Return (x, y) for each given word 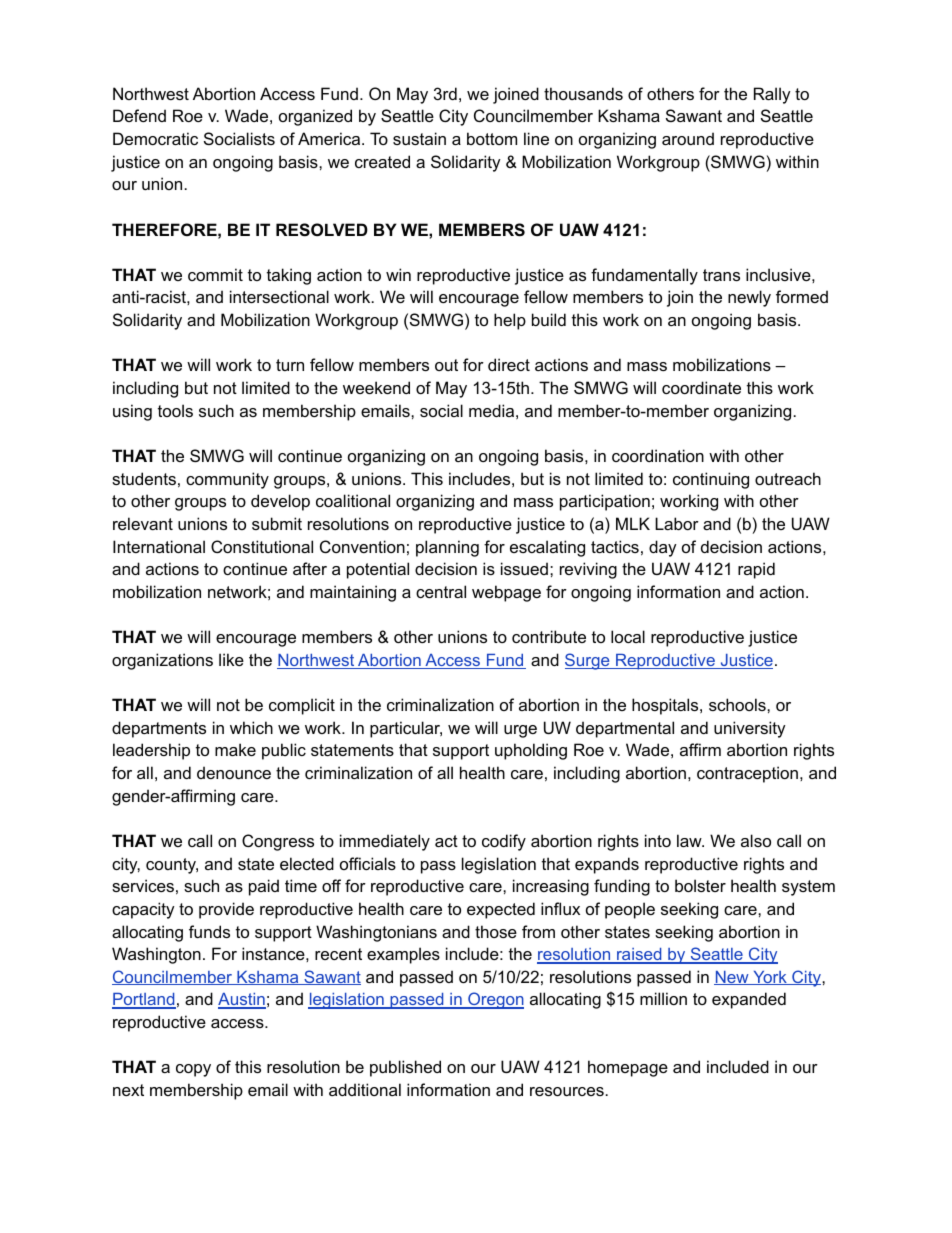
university (750, 729)
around (688, 138)
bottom (492, 138)
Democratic (155, 138)
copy (193, 1070)
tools (175, 410)
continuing (711, 480)
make (235, 749)
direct (509, 364)
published (405, 1068)
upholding (531, 751)
